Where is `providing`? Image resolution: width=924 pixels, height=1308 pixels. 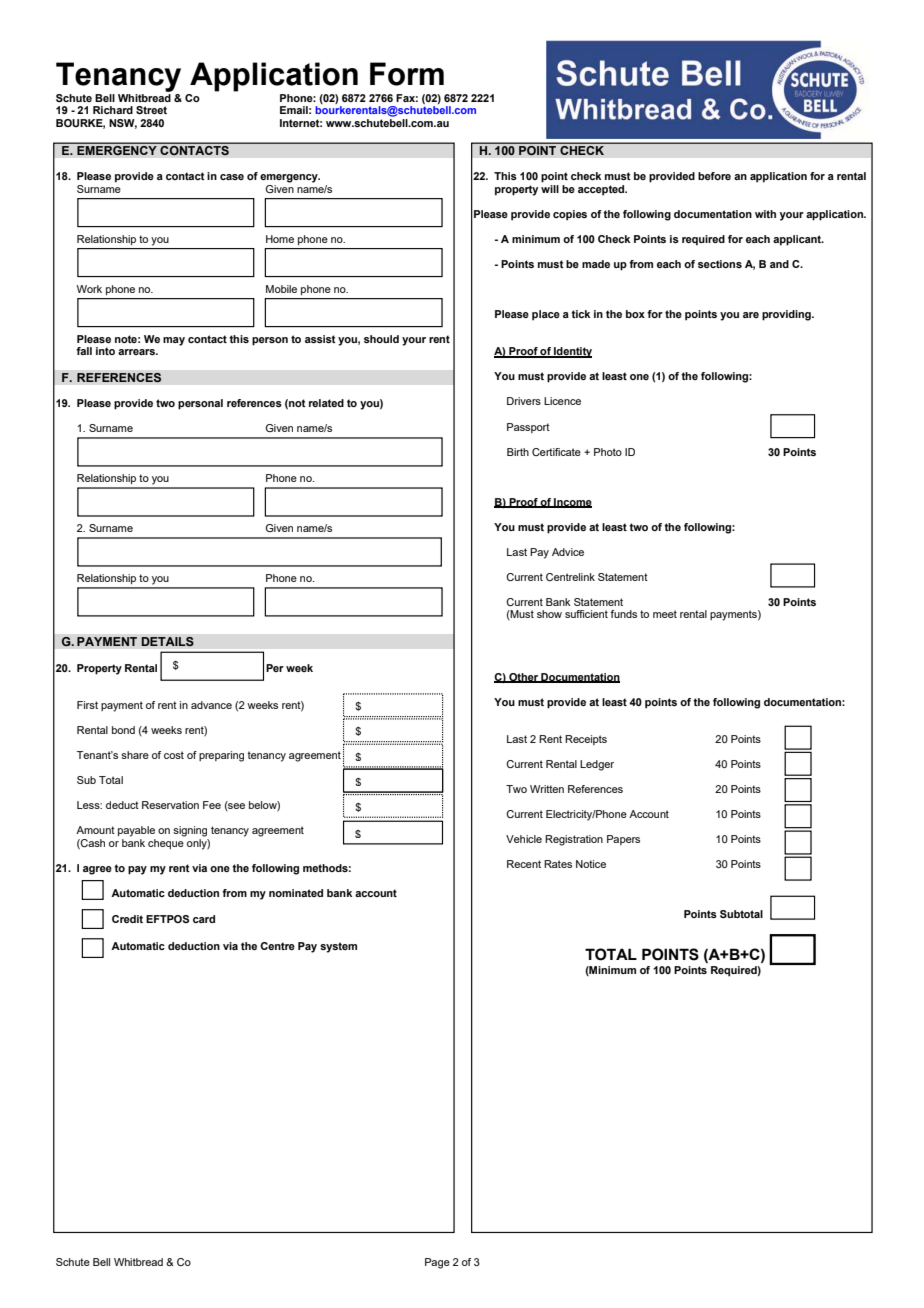
providing is located at coordinates (787, 315).
